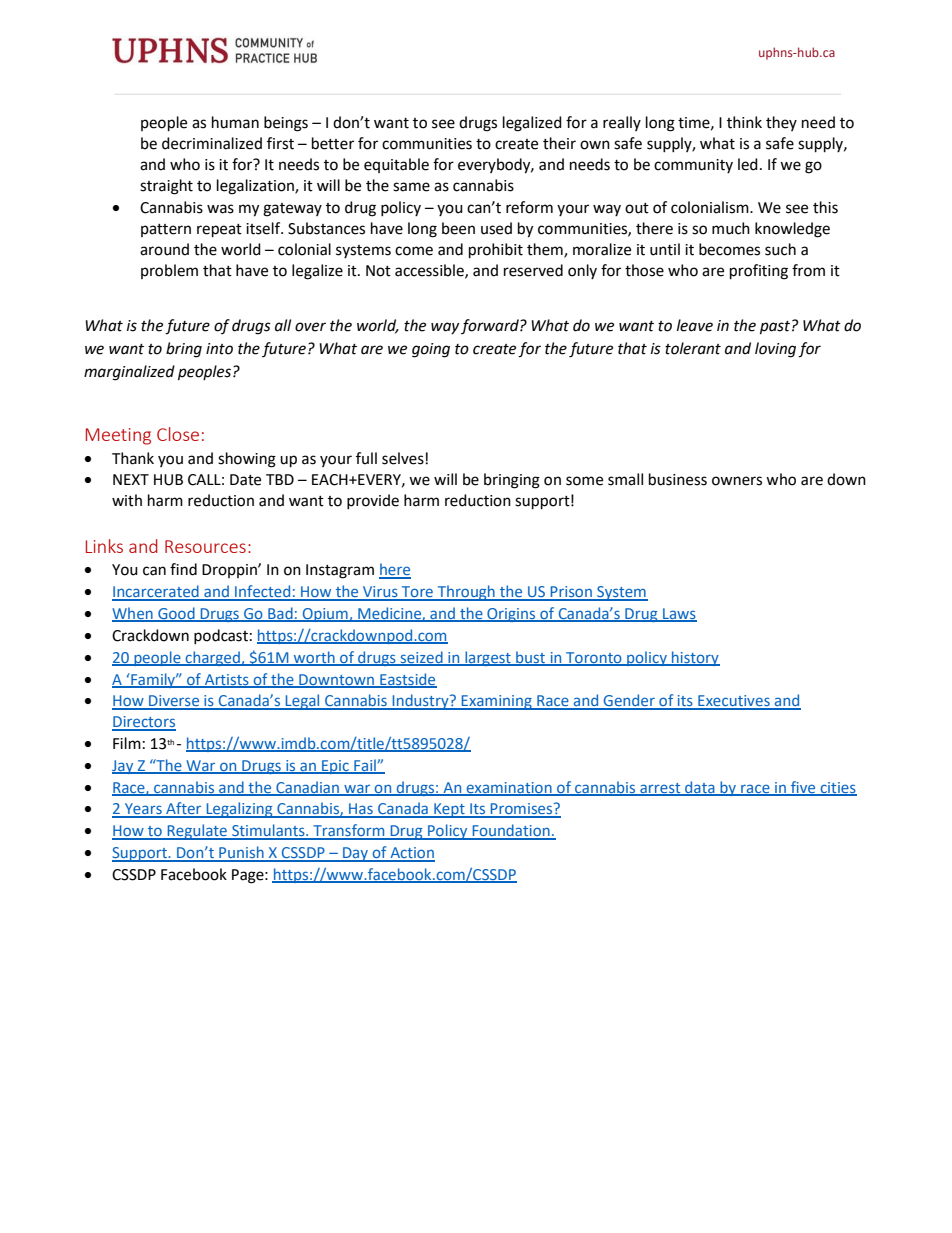  I want to click on selves, so click(403, 458).
